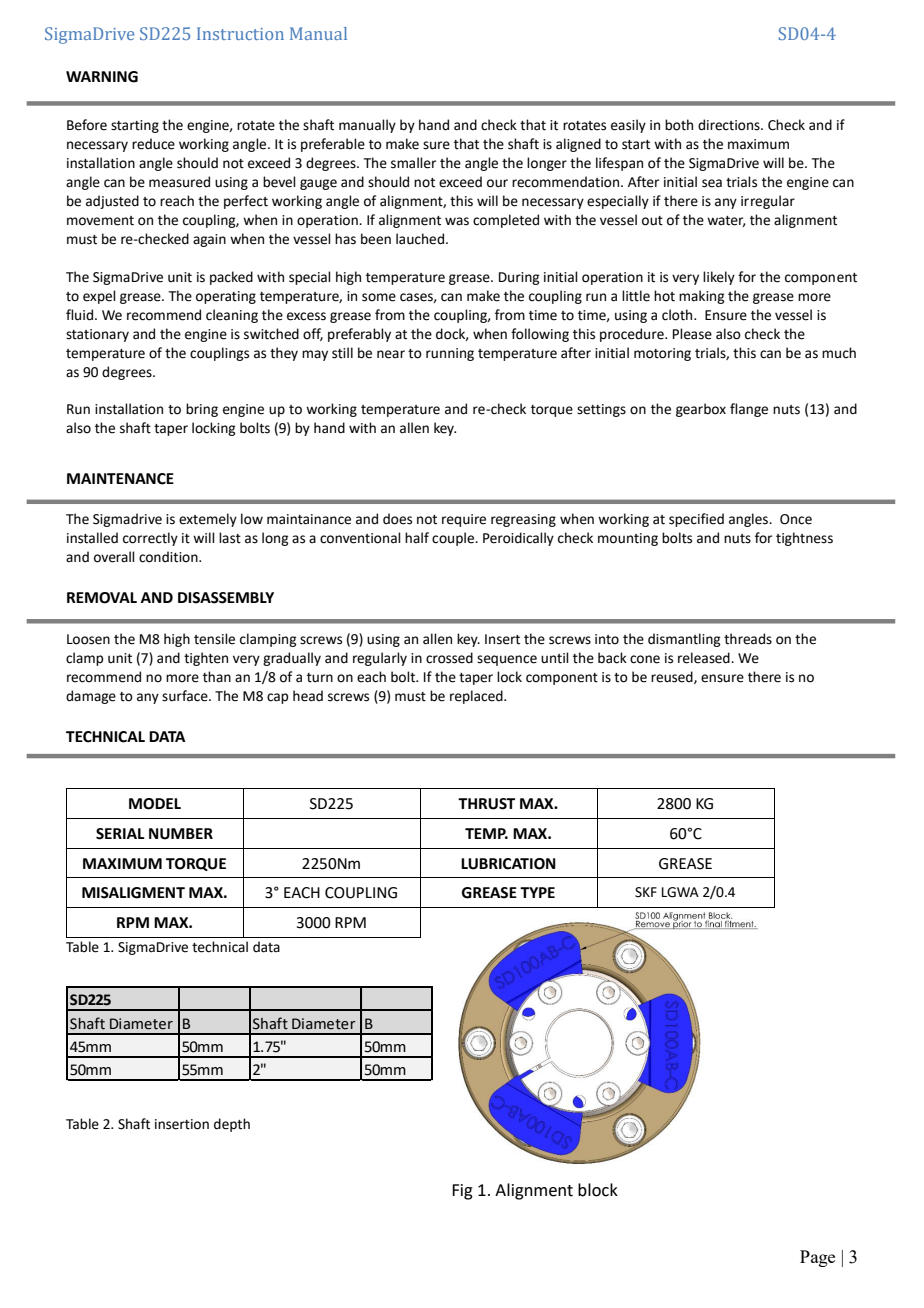 The image size is (924, 1308). Describe the element at coordinates (102, 77) in the screenshot. I see `WARNING` at that location.
